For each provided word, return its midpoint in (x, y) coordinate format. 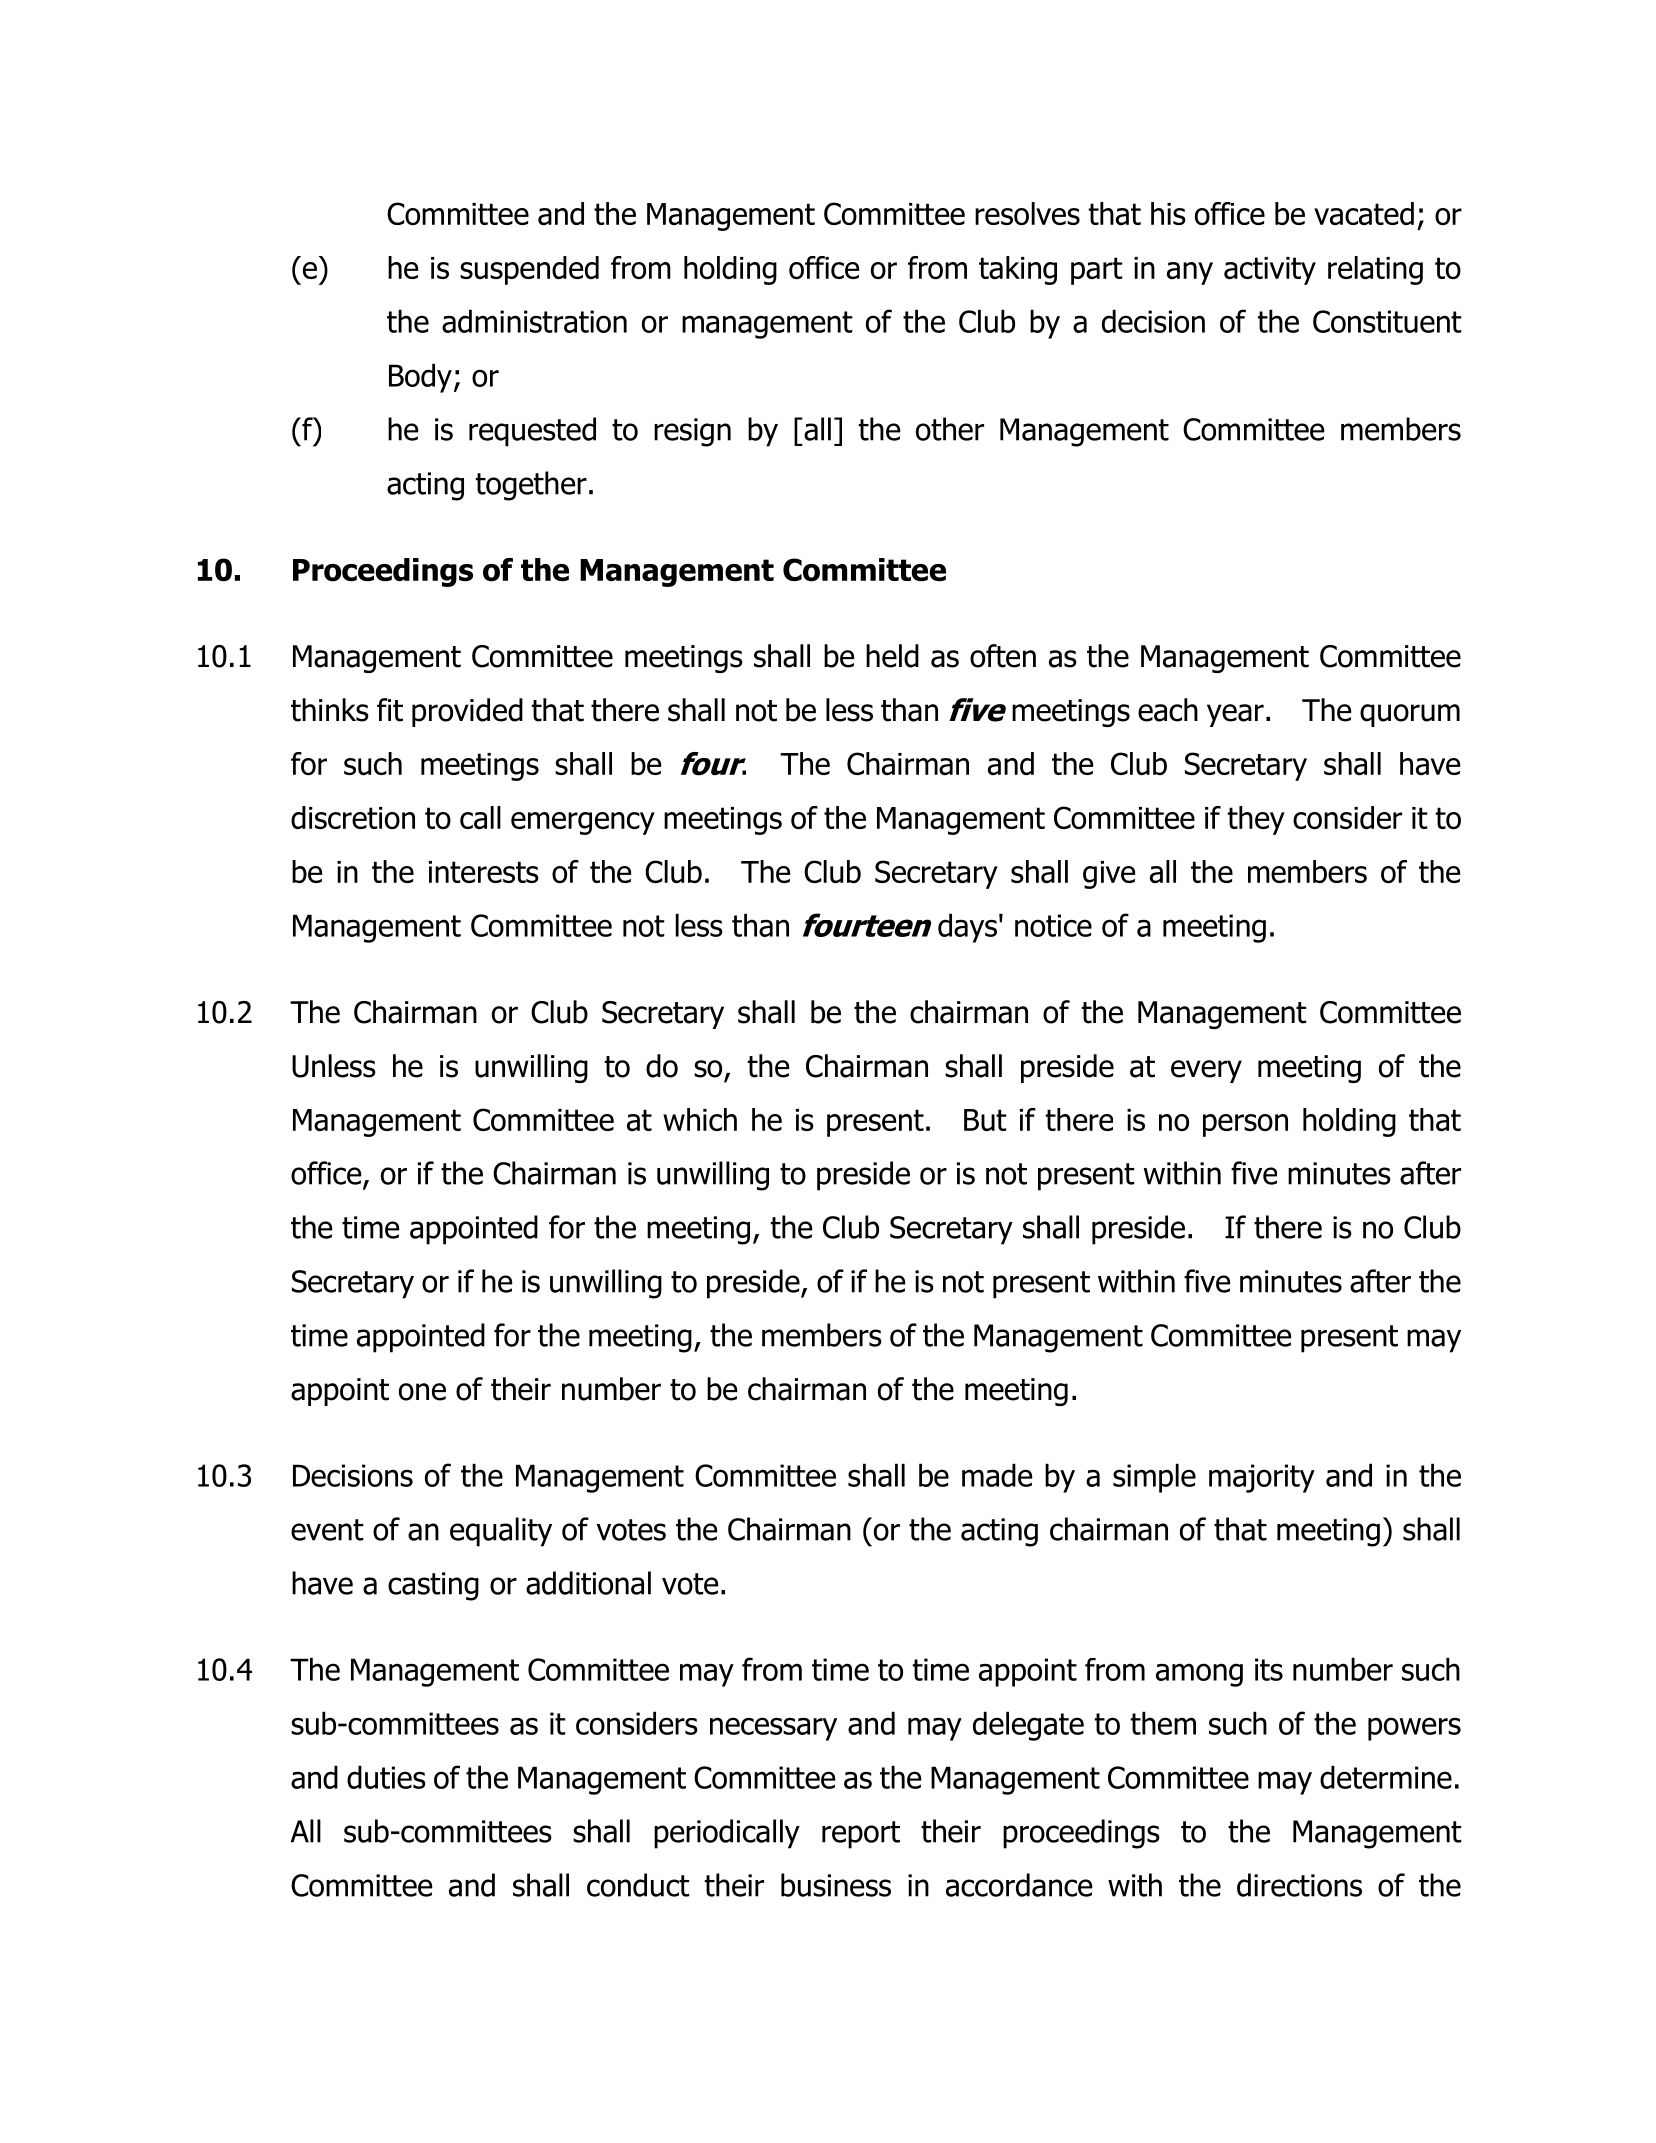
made (997, 1475)
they (1256, 820)
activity (1270, 271)
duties (386, 1777)
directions (1299, 1885)
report (861, 1835)
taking (1018, 270)
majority (1262, 1478)
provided (467, 712)
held (892, 656)
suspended (529, 270)
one (422, 1392)
